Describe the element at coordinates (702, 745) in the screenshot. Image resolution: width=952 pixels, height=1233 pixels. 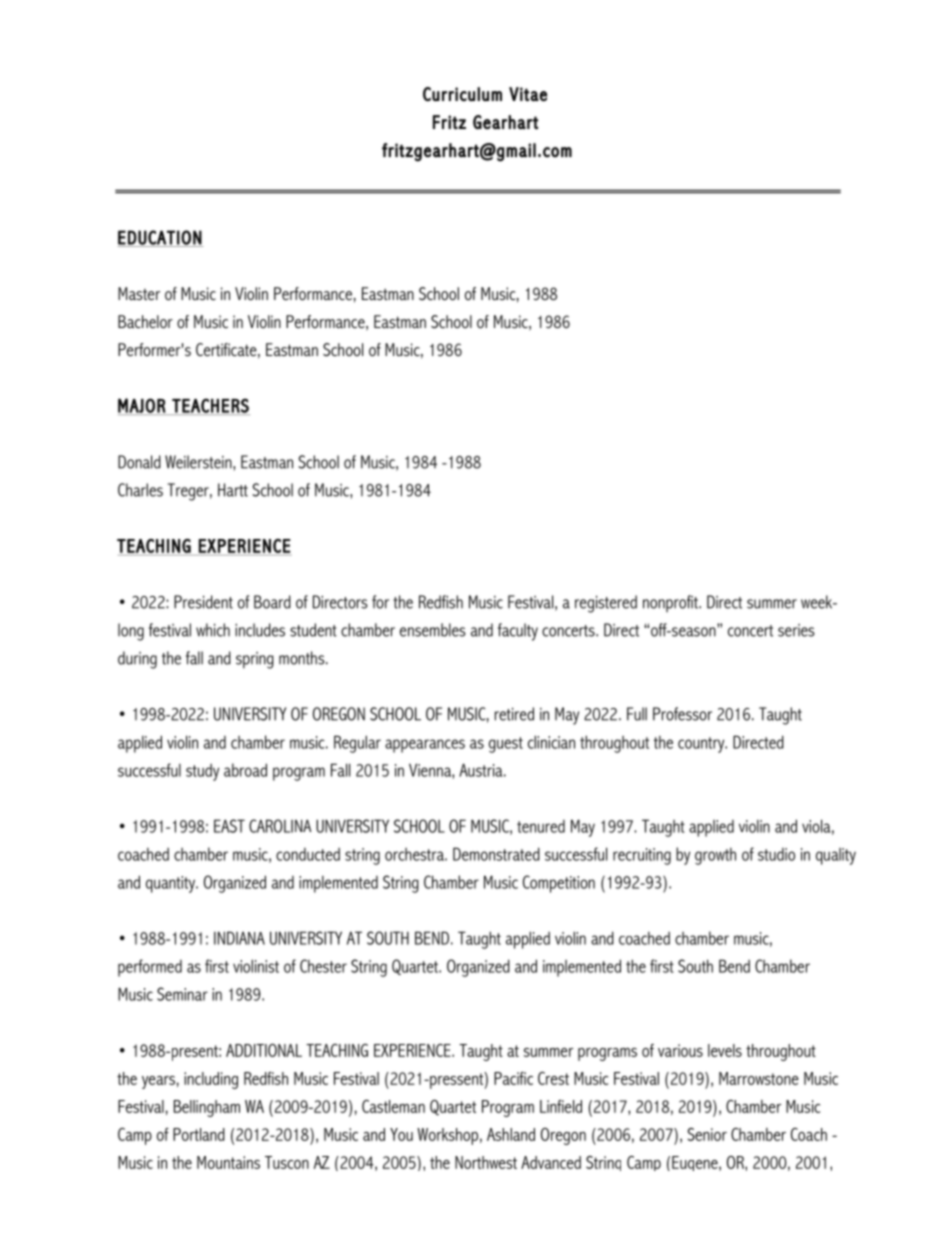
I see `country` at that location.
